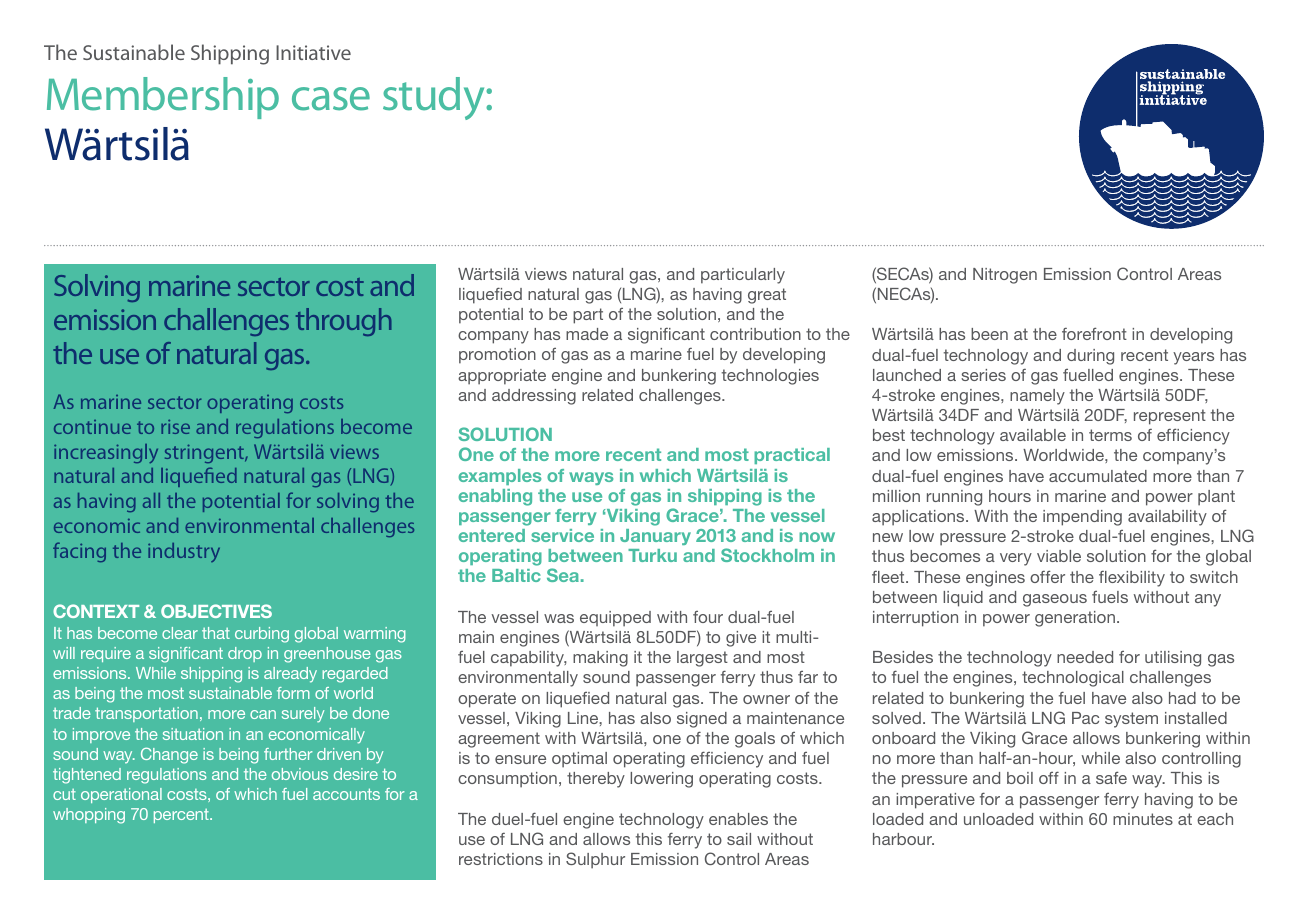 This document has height=924, width=1308. I want to click on making, so click(600, 659).
